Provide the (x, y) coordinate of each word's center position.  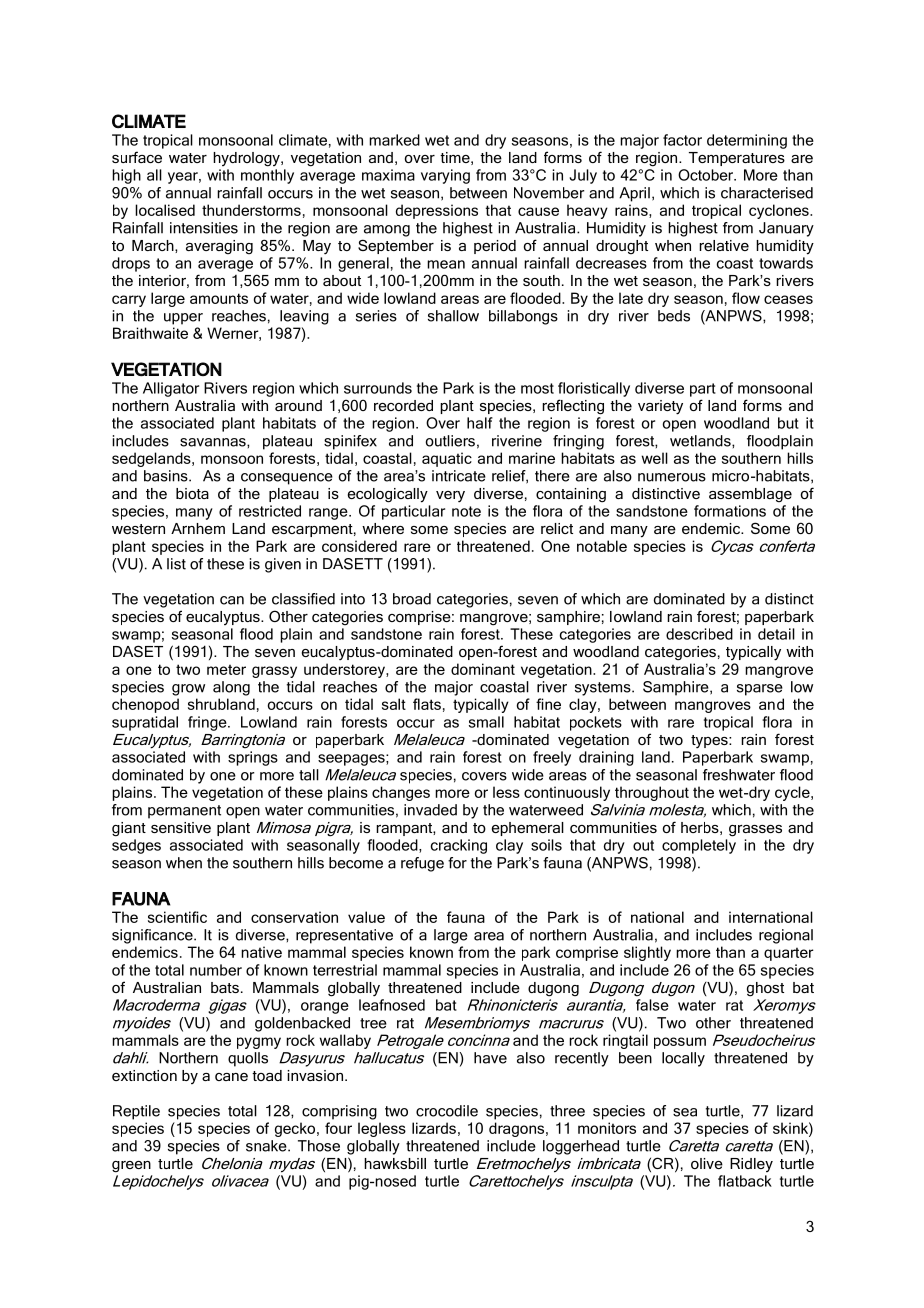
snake (267, 1146)
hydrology (247, 159)
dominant (483, 669)
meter (226, 669)
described (699, 634)
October (707, 175)
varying (445, 176)
